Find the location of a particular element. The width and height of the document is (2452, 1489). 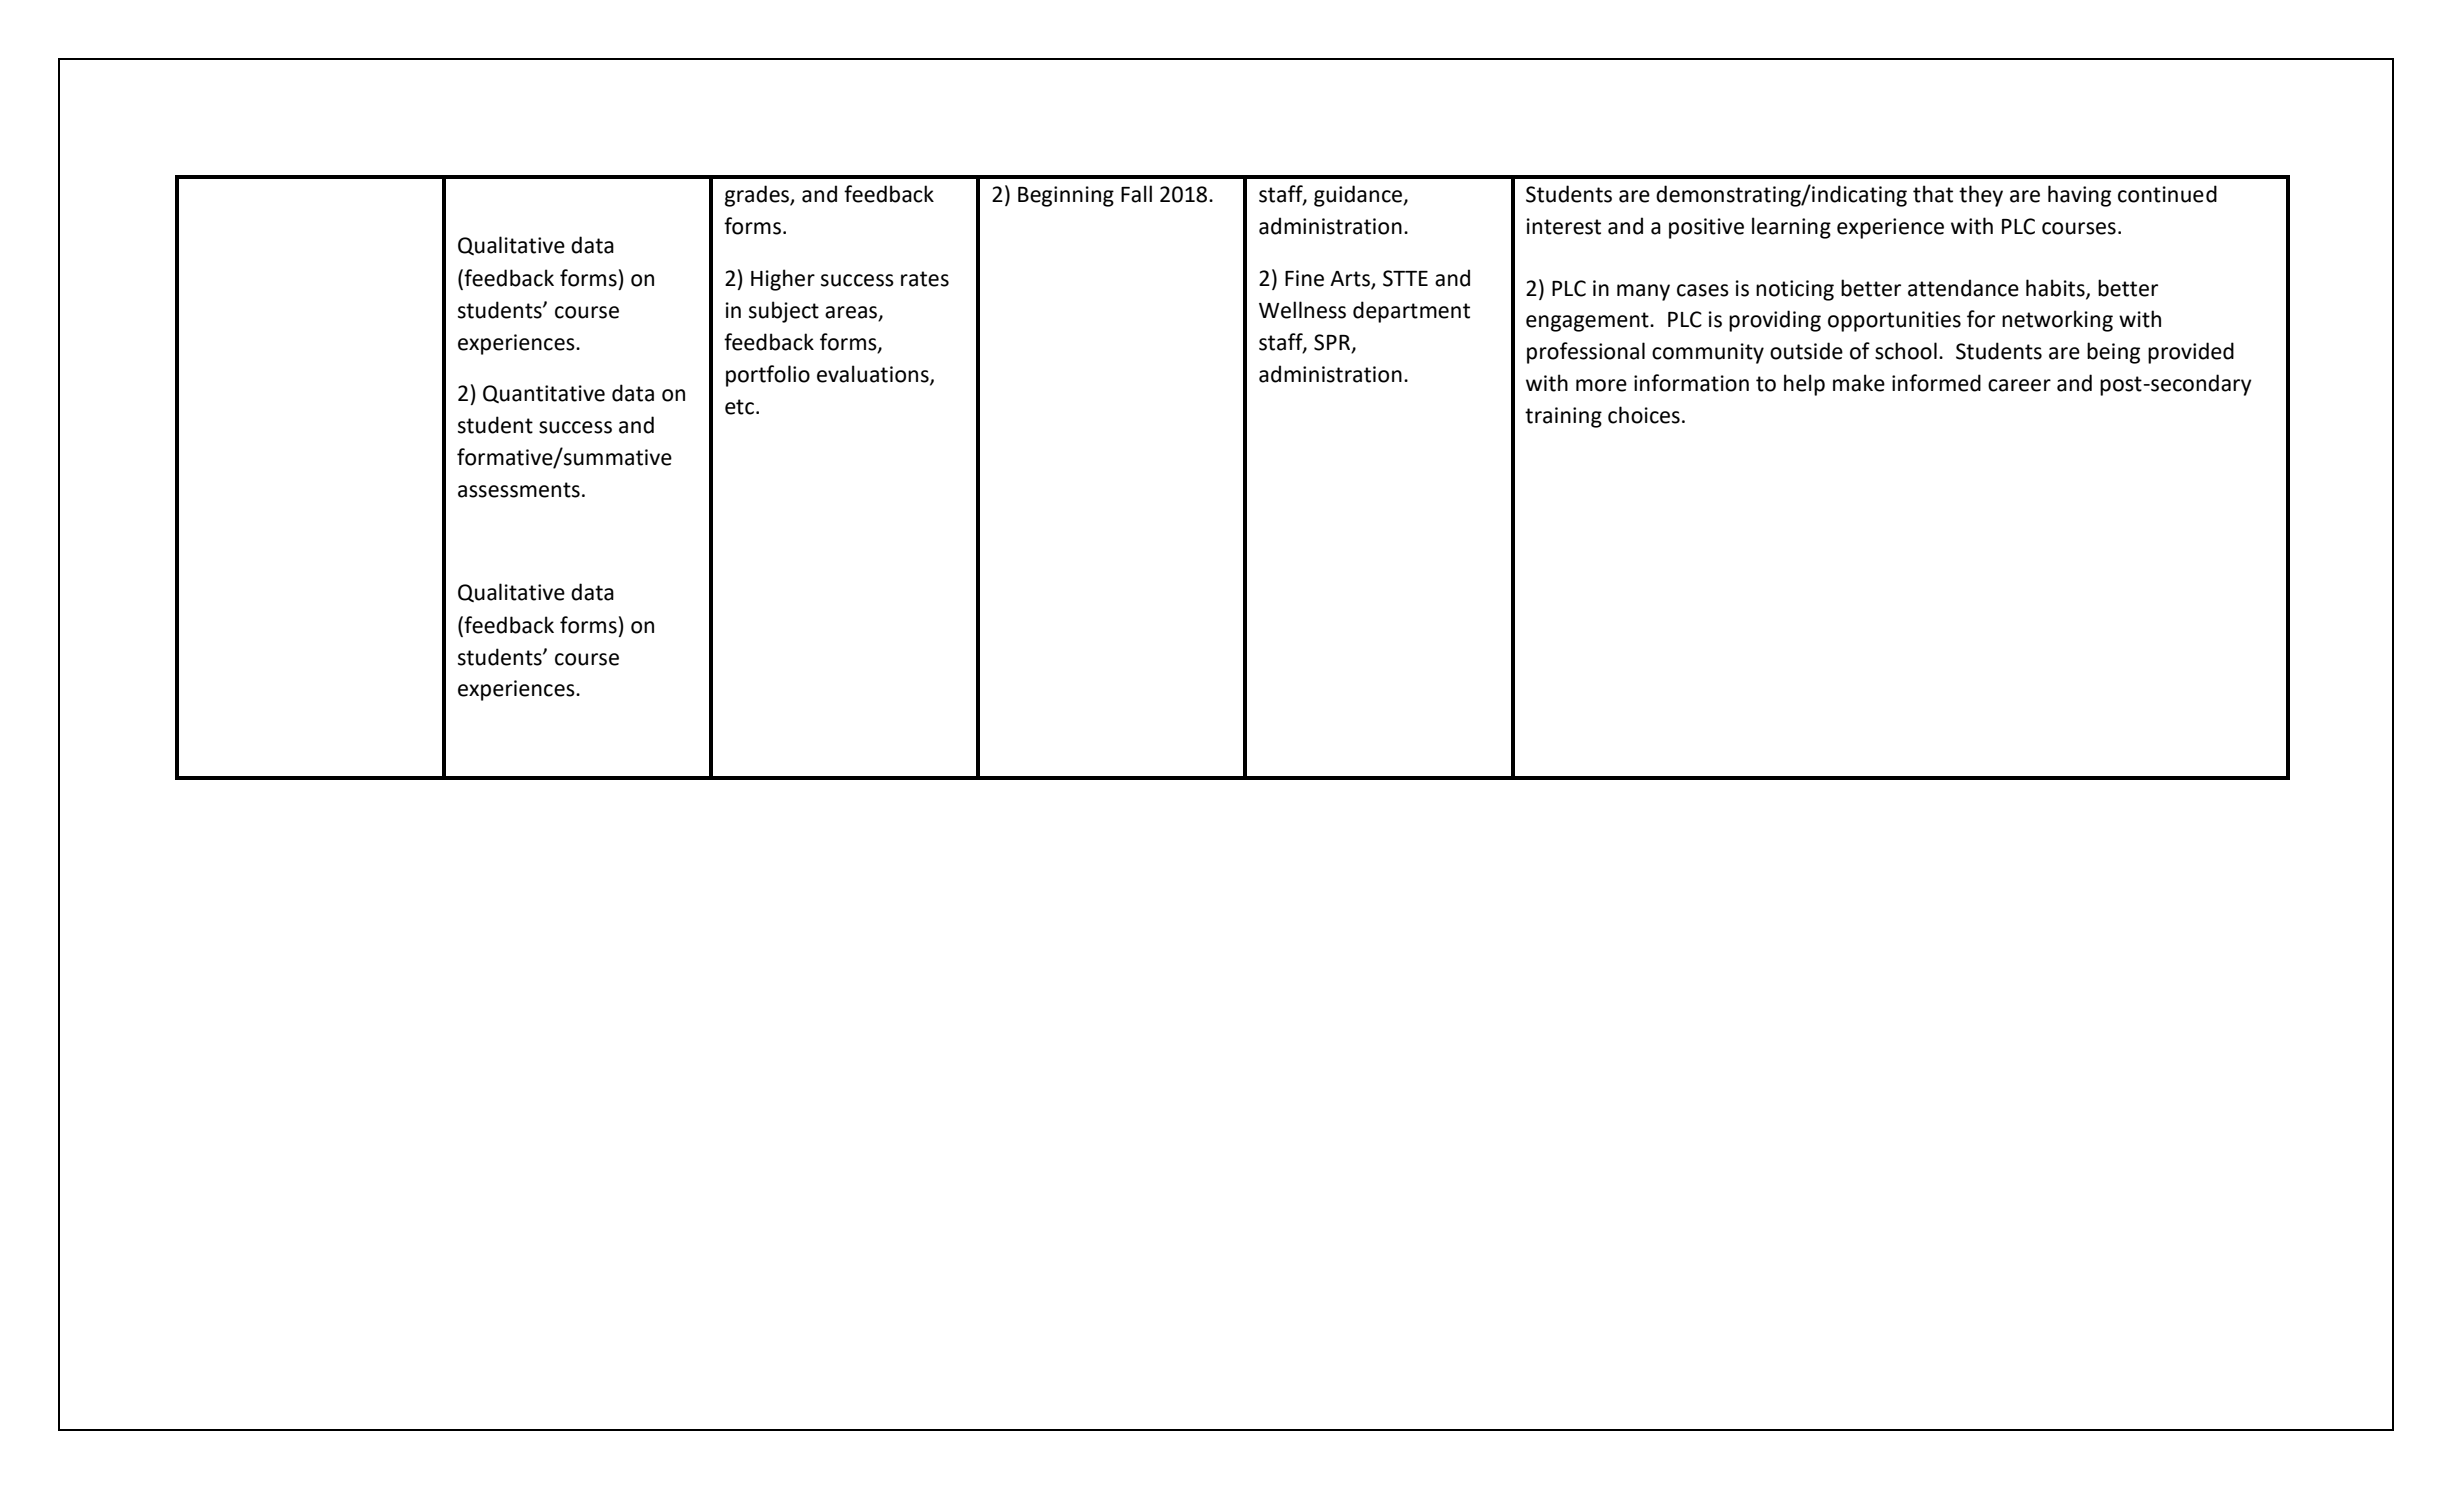

attendance is located at coordinates (1963, 288).
